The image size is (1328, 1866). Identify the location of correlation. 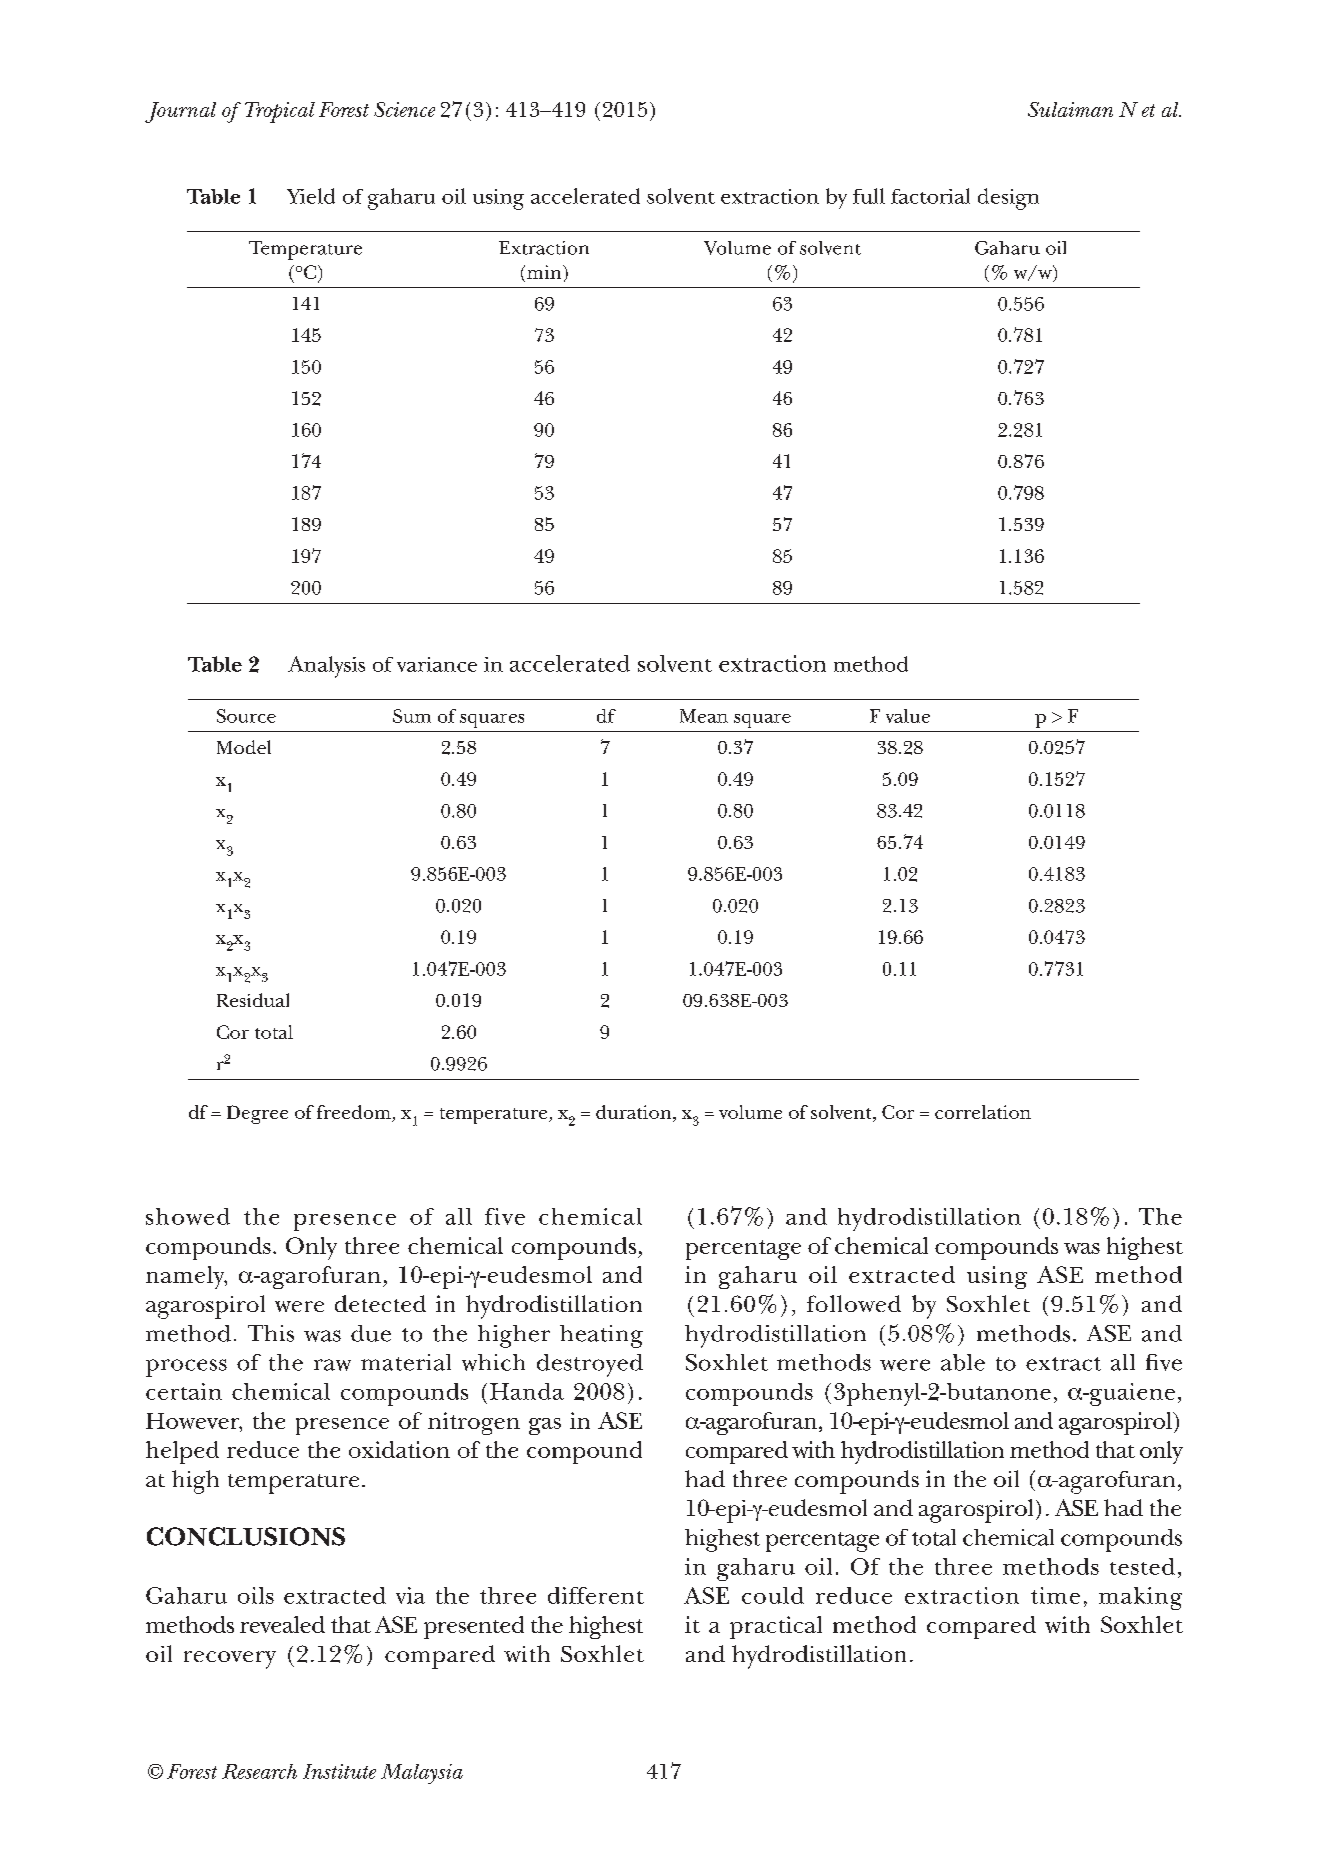
(983, 1112).
